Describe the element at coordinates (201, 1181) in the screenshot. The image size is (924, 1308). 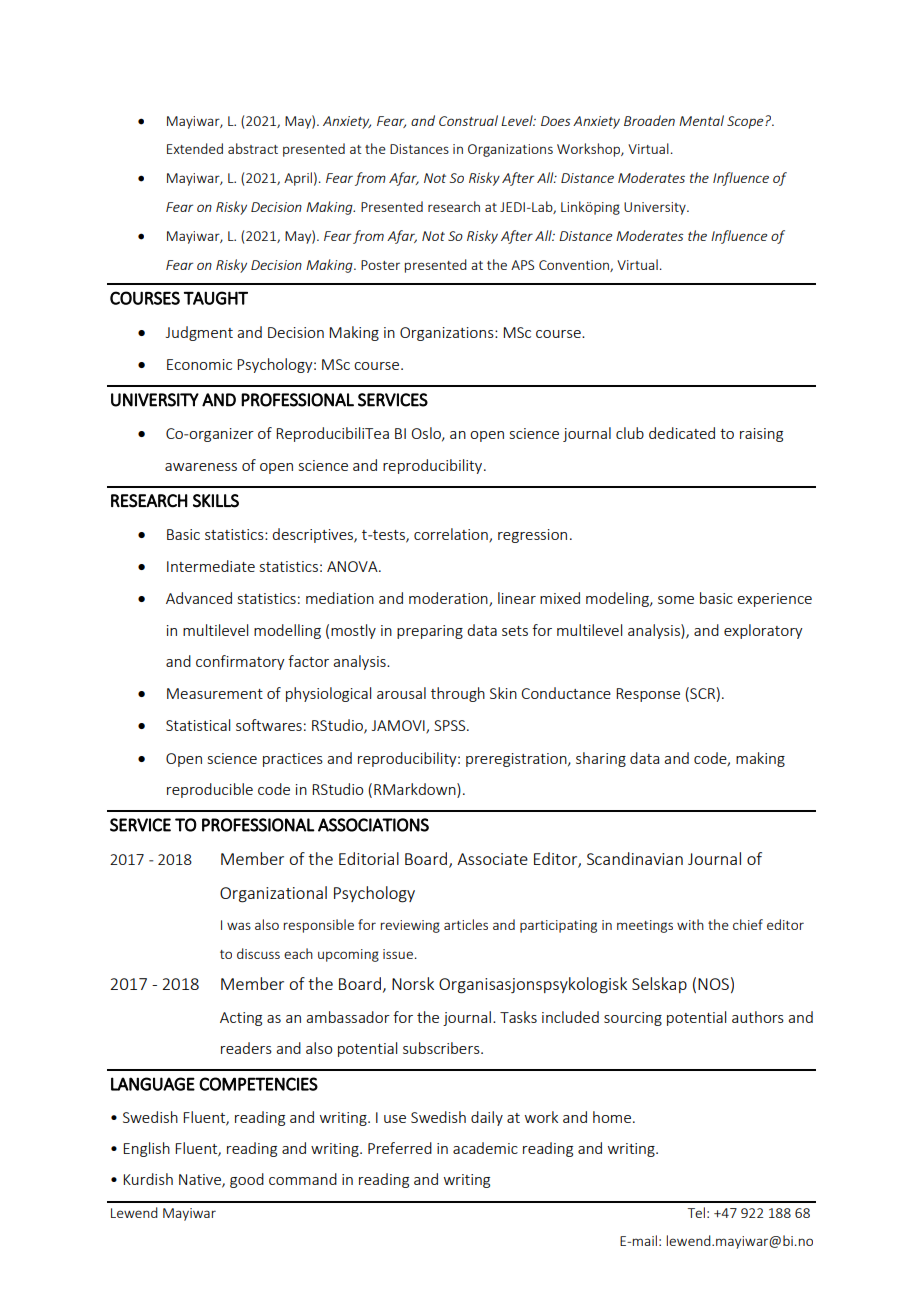
I see `Native` at that location.
